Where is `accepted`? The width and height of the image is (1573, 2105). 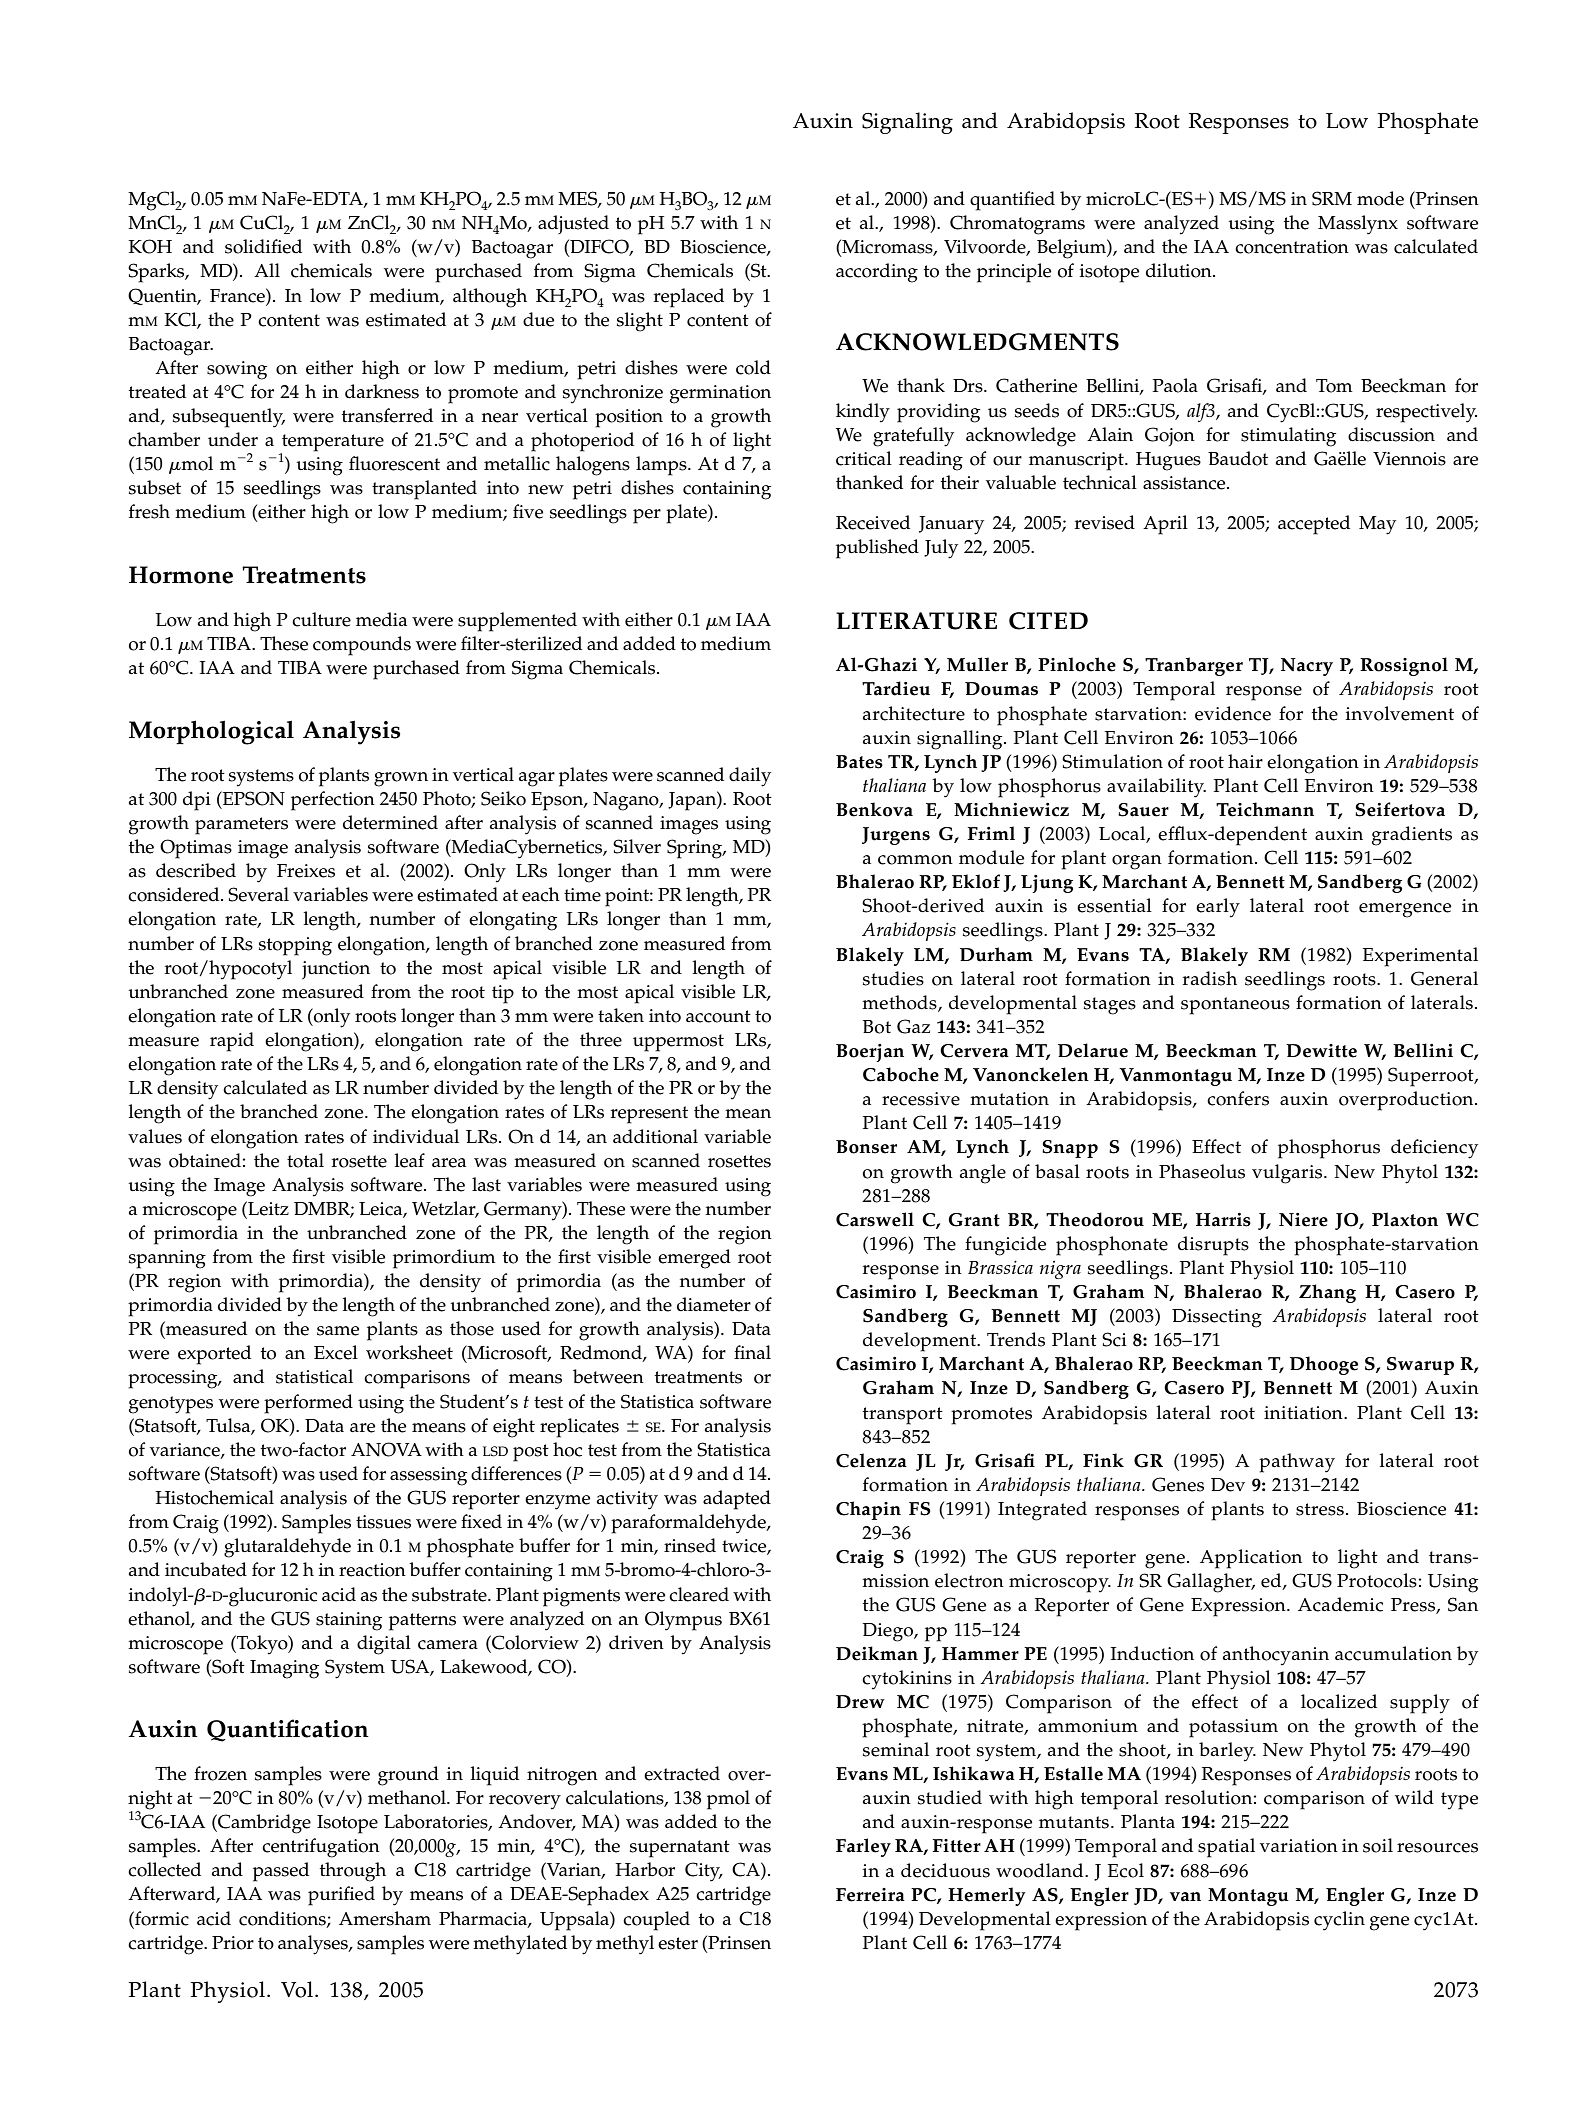 accepted is located at coordinates (1314, 525).
